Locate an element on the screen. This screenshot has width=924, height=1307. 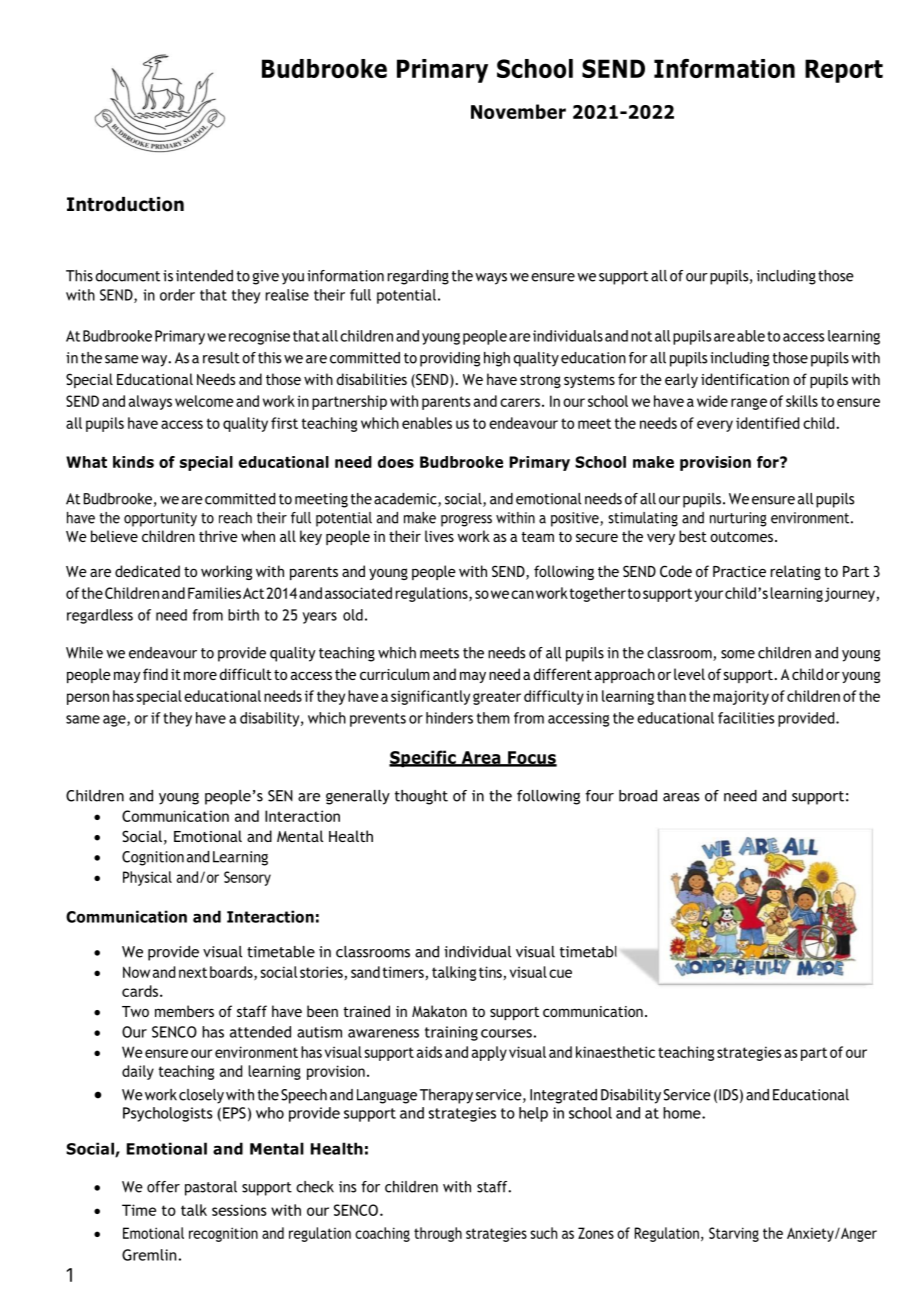
identification is located at coordinates (745, 379).
